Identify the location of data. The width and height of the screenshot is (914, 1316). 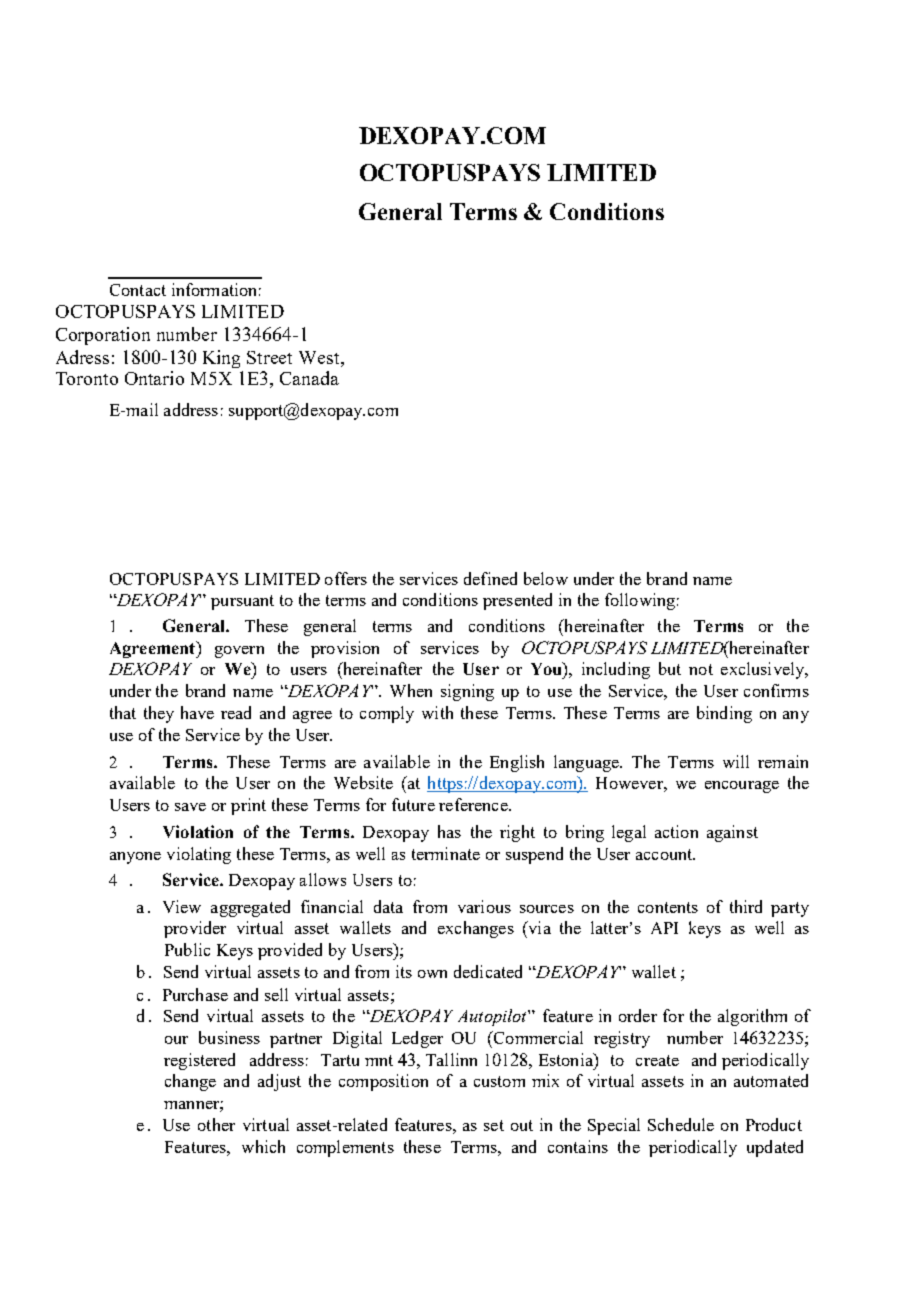
(388, 906).
